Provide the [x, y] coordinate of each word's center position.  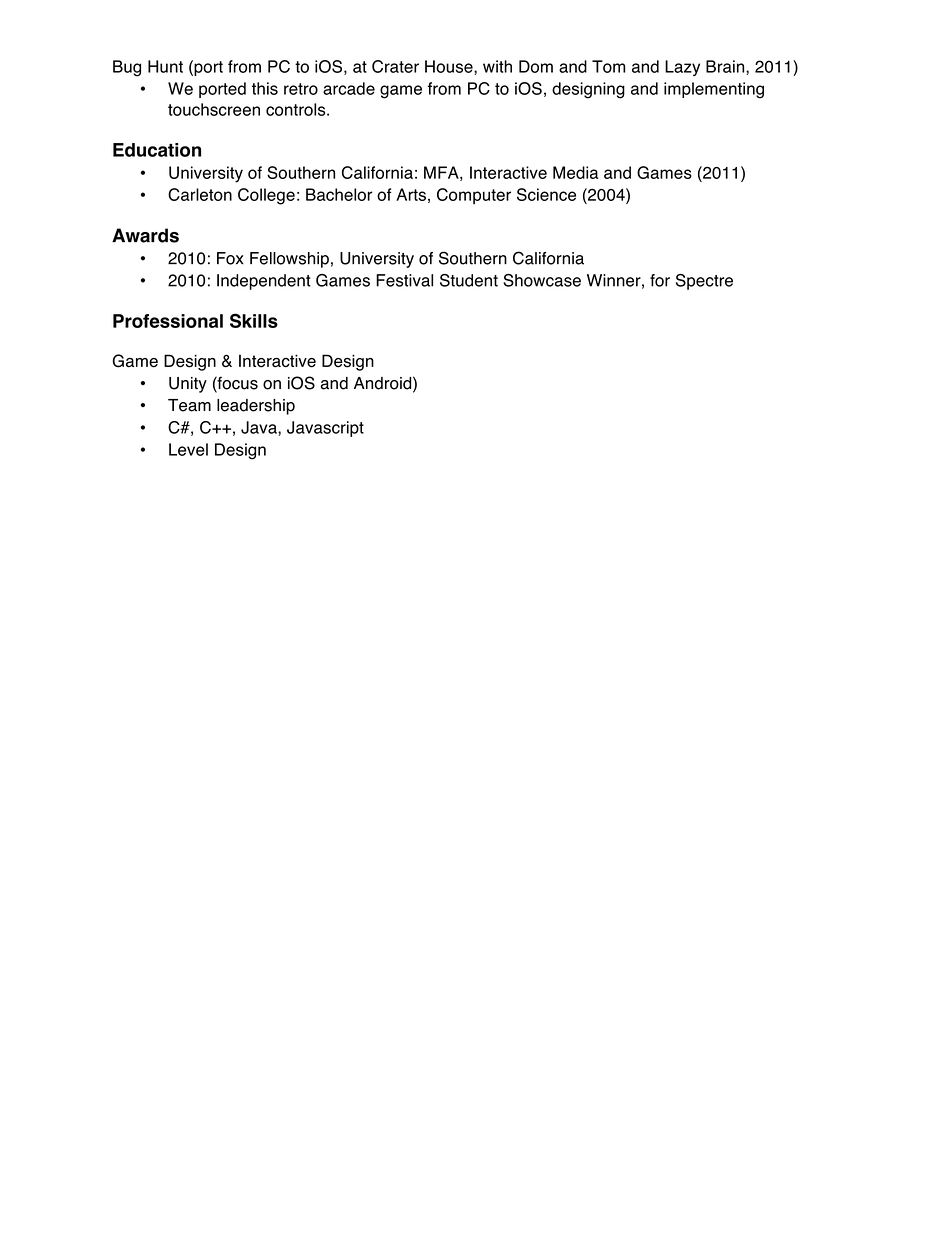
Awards [145, 235]
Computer [474, 196]
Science [546, 194]
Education [157, 150]
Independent [264, 282]
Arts [411, 194]
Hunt [165, 66]
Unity [188, 385]
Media [575, 172]
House [450, 67]
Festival [404, 280]
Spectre [704, 282]
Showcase [542, 280]
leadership [256, 407]
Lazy [682, 68]
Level [188, 449]
